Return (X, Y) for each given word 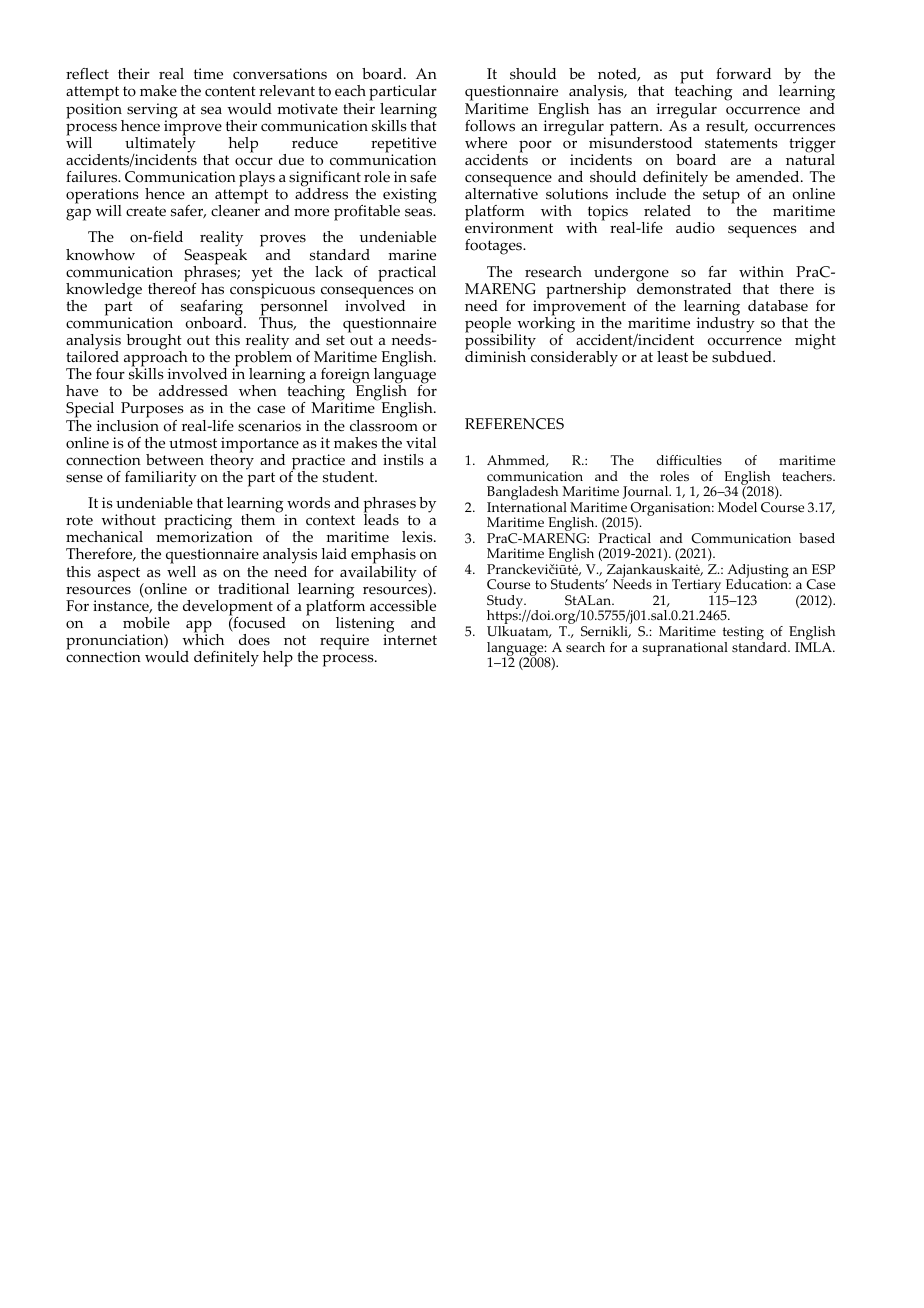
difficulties (689, 460)
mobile (146, 623)
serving (152, 112)
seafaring (212, 309)
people (488, 326)
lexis (418, 537)
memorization (204, 537)
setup (722, 197)
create (146, 211)
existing (409, 197)
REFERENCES (514, 424)
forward (743, 74)
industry (725, 324)
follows (490, 126)
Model (737, 507)
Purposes (151, 411)
